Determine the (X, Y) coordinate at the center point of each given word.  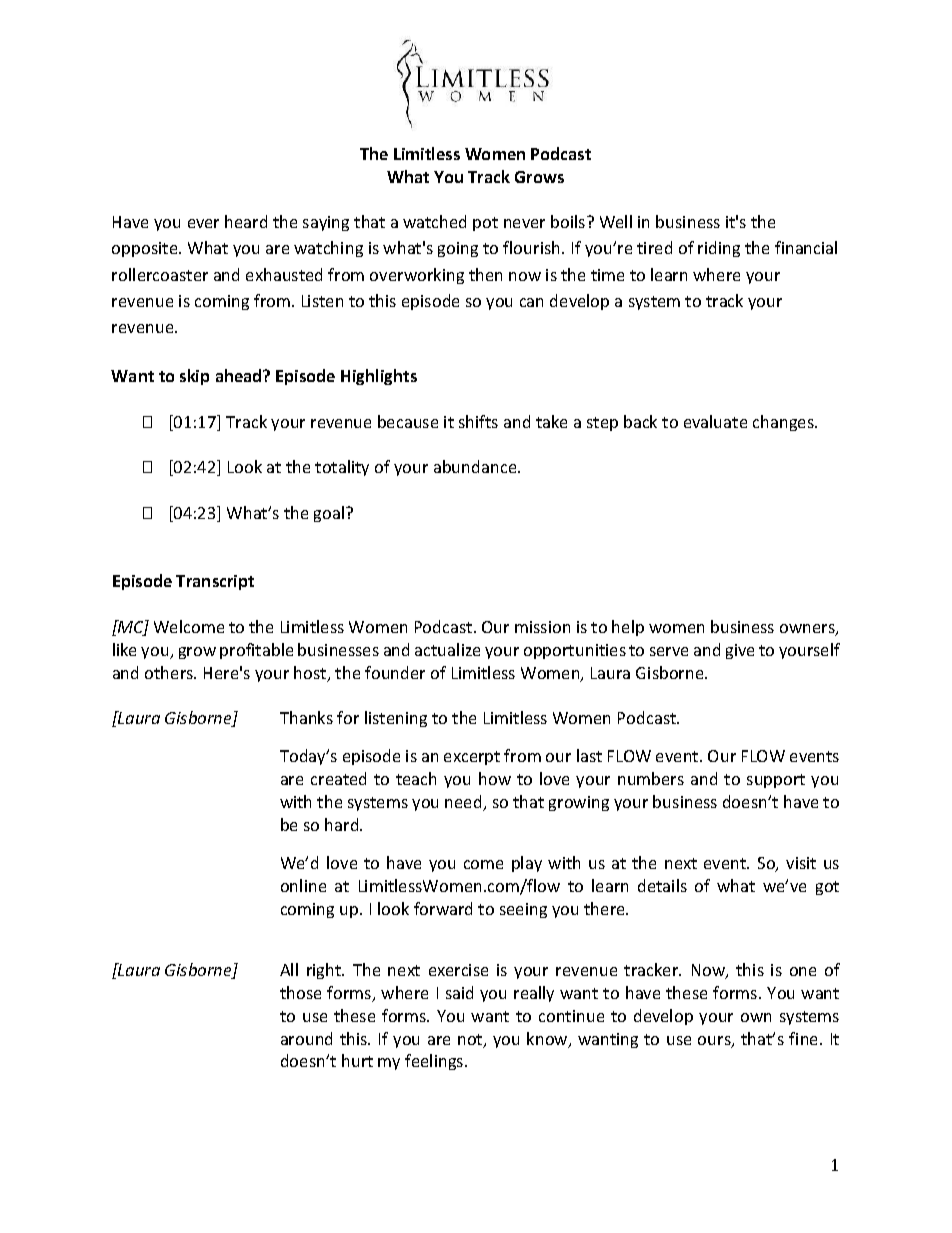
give (740, 651)
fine (805, 1038)
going (458, 249)
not (471, 1041)
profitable (256, 651)
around (306, 1038)
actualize (447, 649)
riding (719, 249)
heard (246, 221)
